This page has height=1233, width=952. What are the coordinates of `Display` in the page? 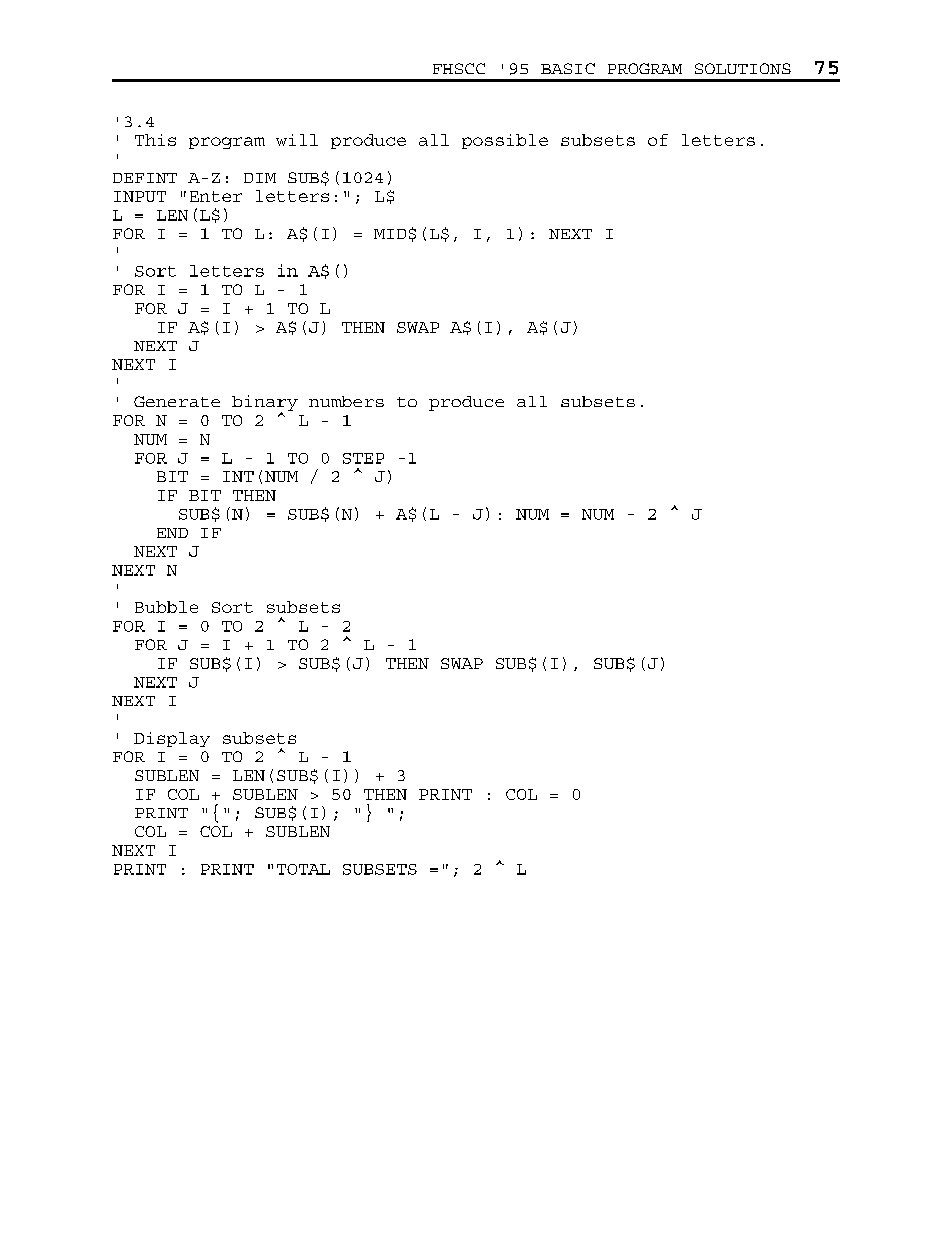 It's located at (172, 739).
